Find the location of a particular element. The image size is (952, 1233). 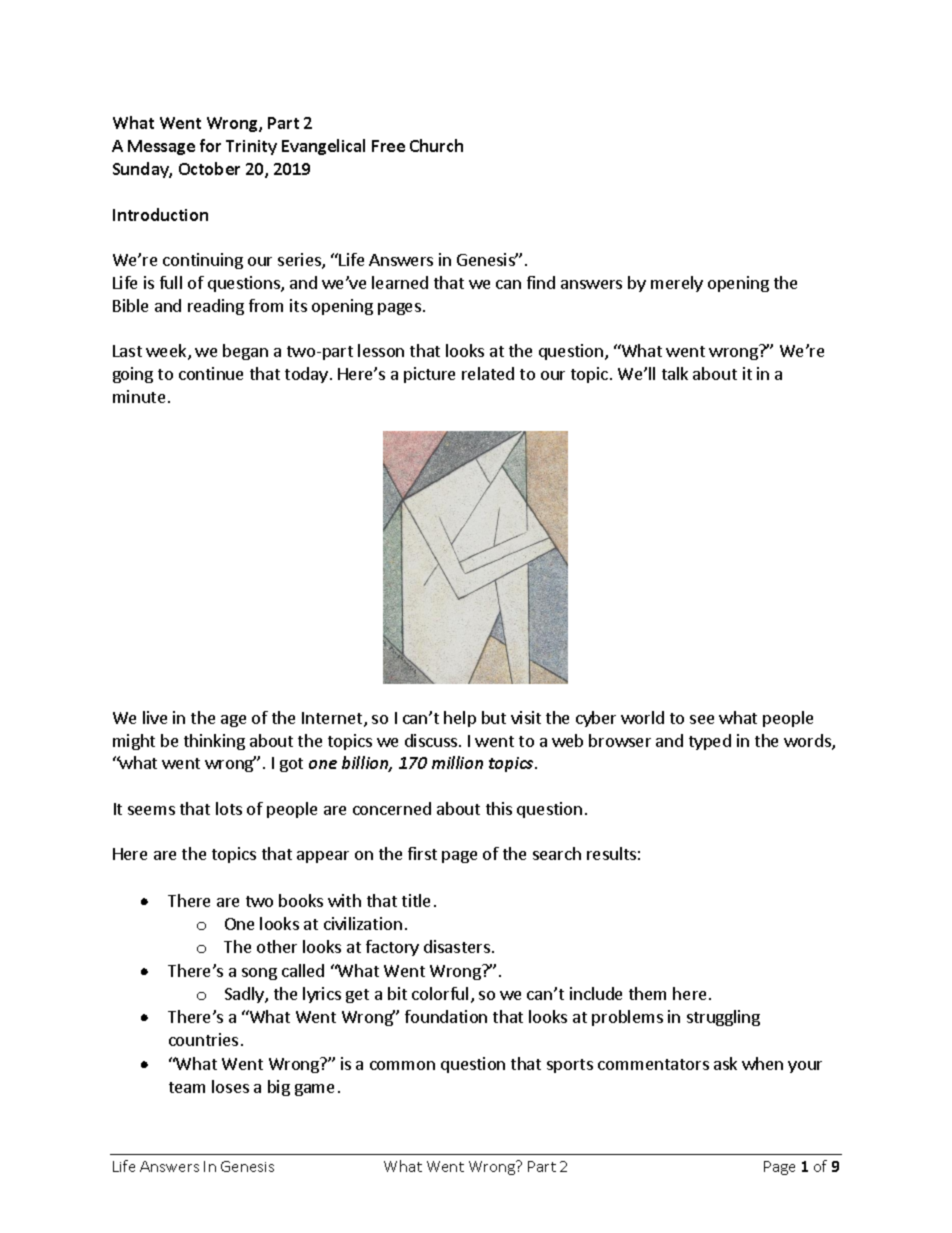

Church is located at coordinates (436, 145).
